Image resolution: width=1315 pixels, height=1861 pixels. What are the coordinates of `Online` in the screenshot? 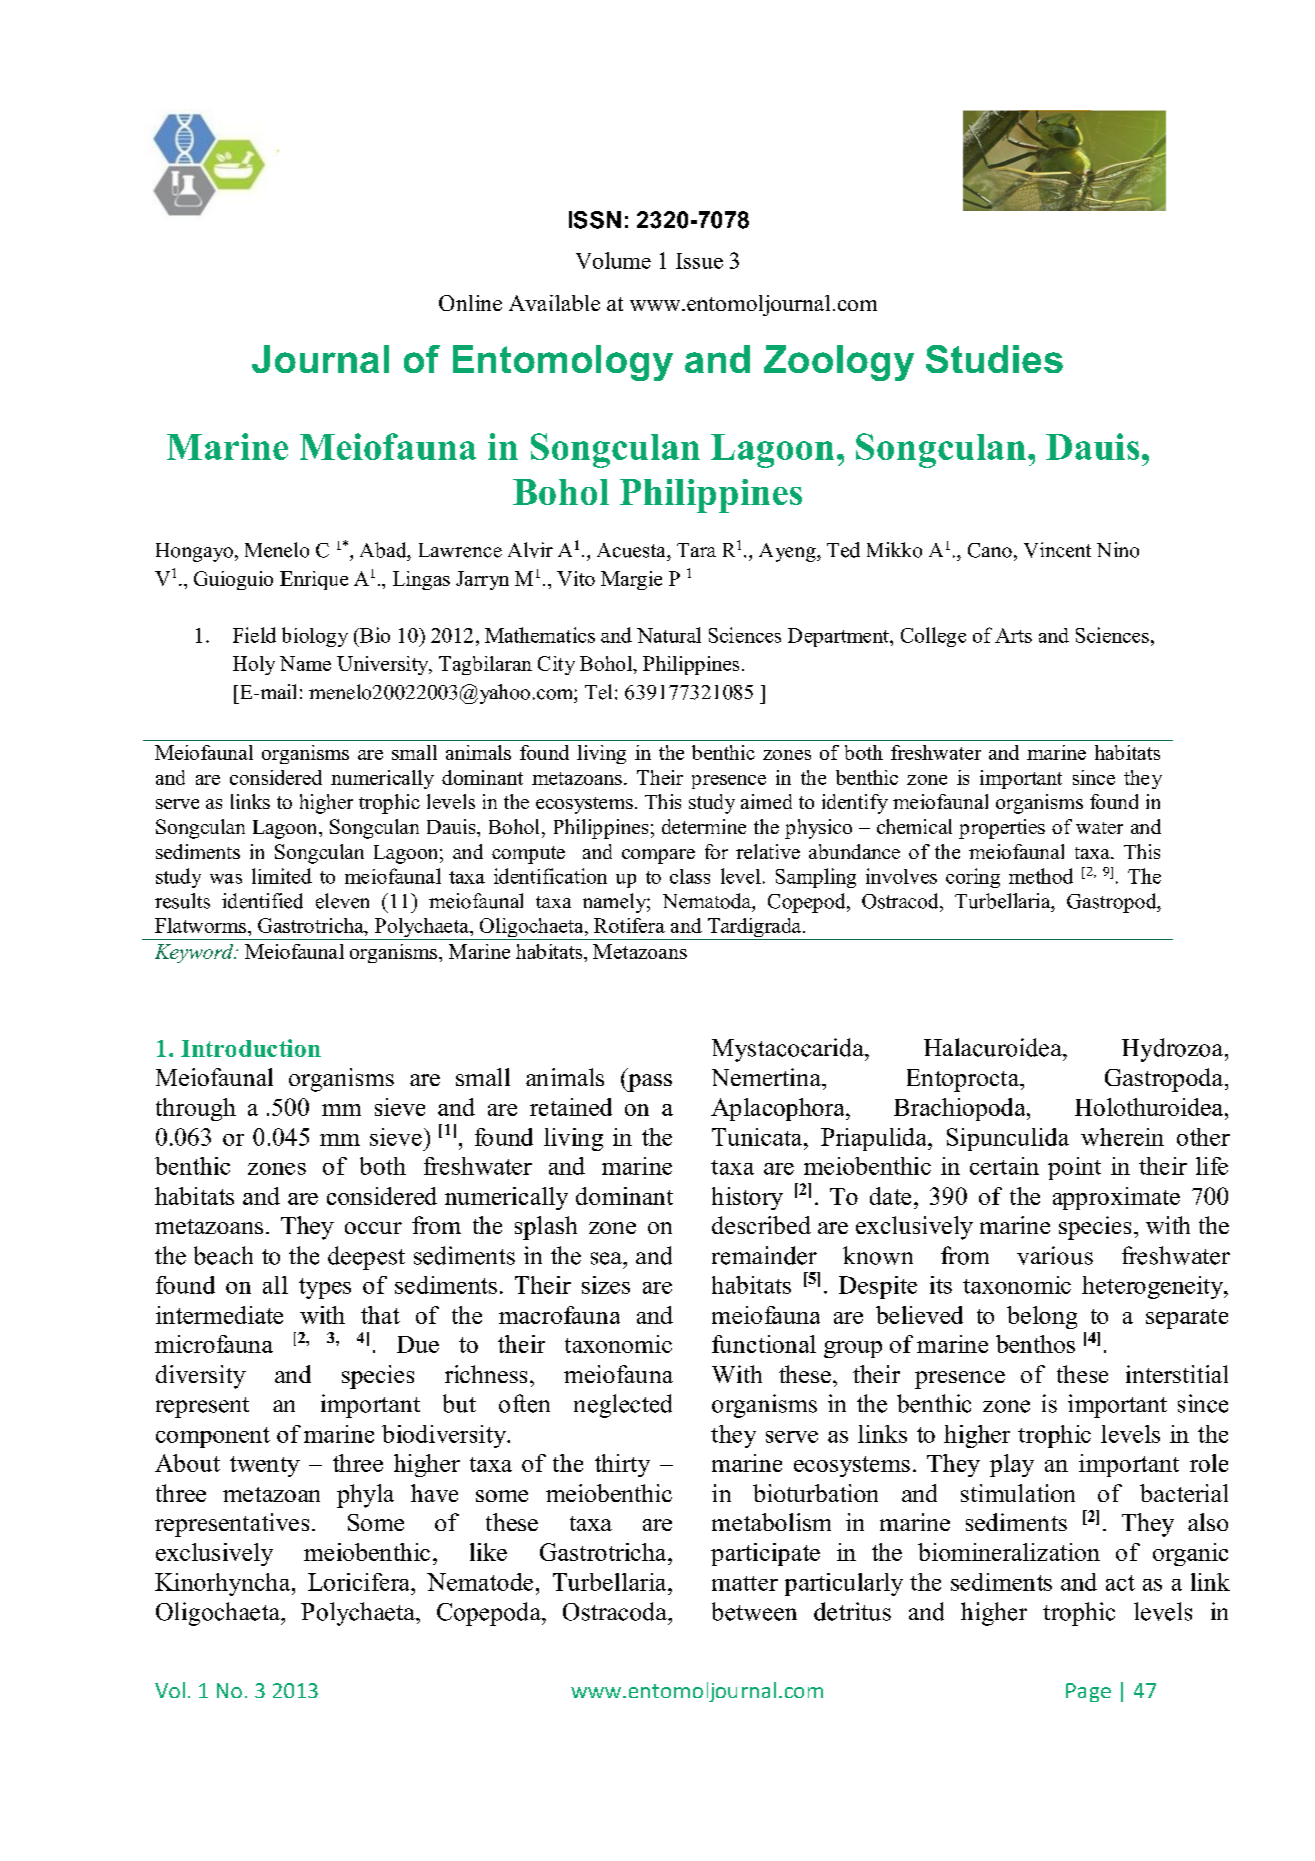 It's located at (470, 303).
